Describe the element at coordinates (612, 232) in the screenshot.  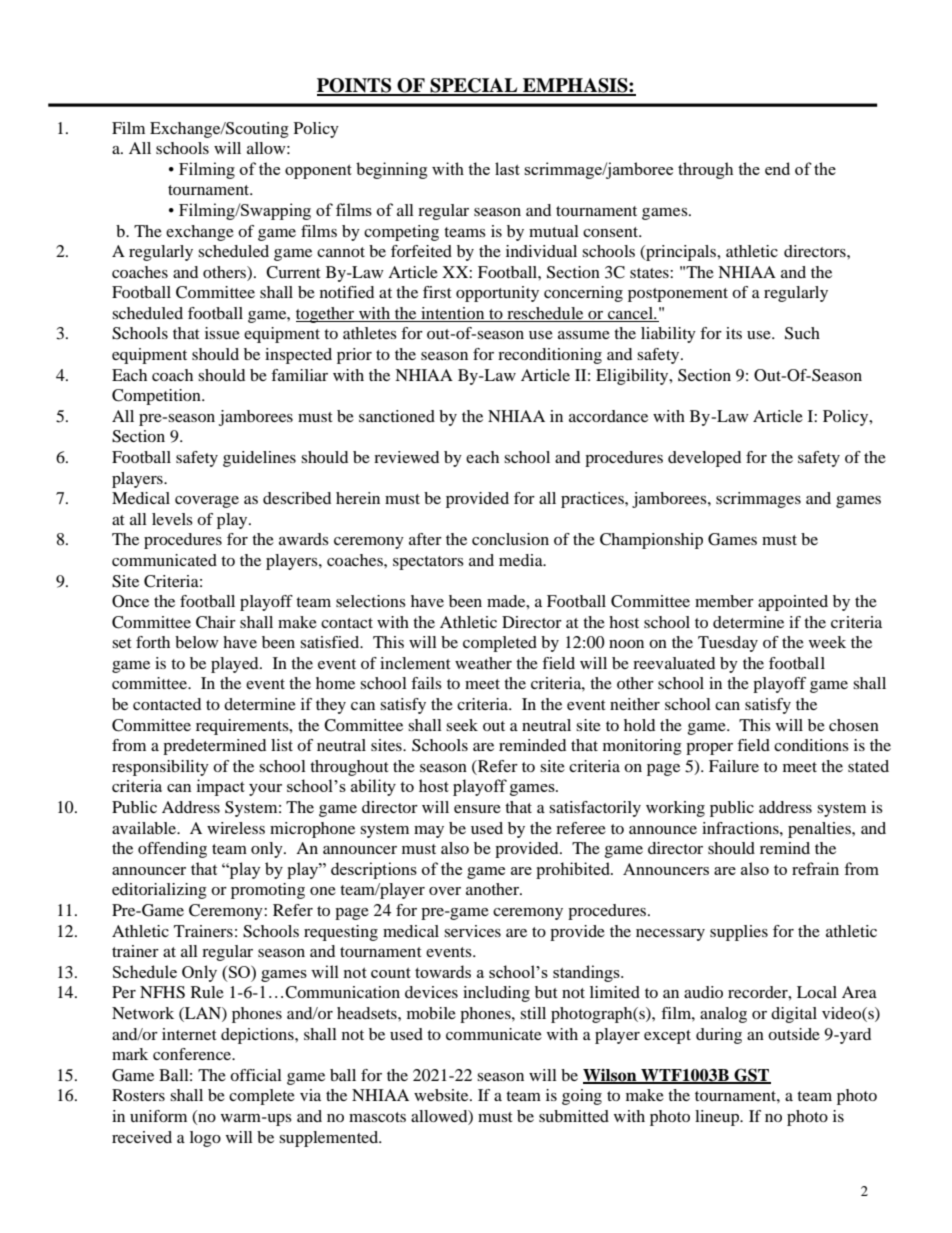
I see `consent` at that location.
